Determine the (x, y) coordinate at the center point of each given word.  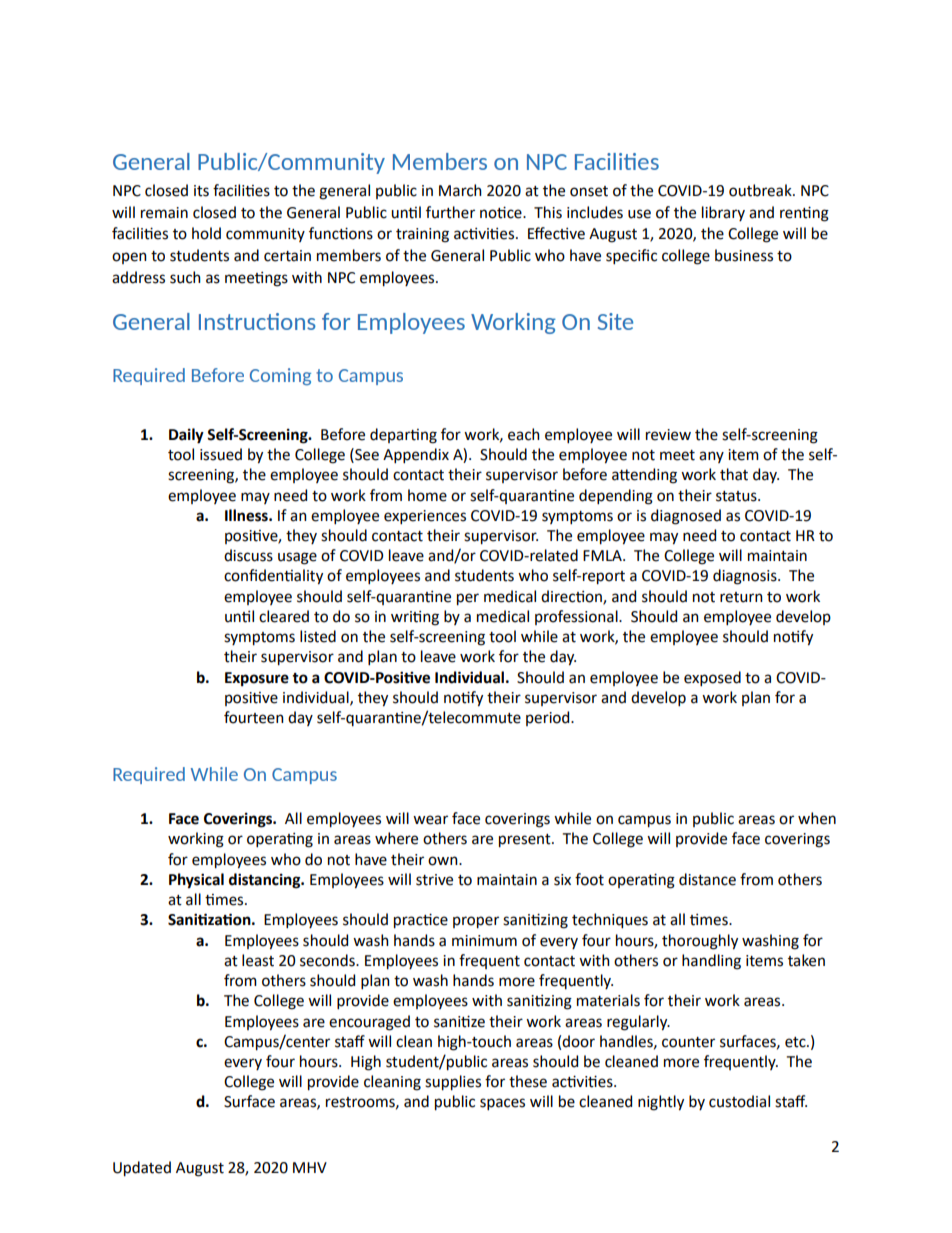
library (723, 213)
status (737, 496)
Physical (196, 881)
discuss (248, 555)
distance (707, 879)
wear (430, 820)
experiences (425, 517)
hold (206, 233)
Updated (142, 1169)
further (450, 212)
